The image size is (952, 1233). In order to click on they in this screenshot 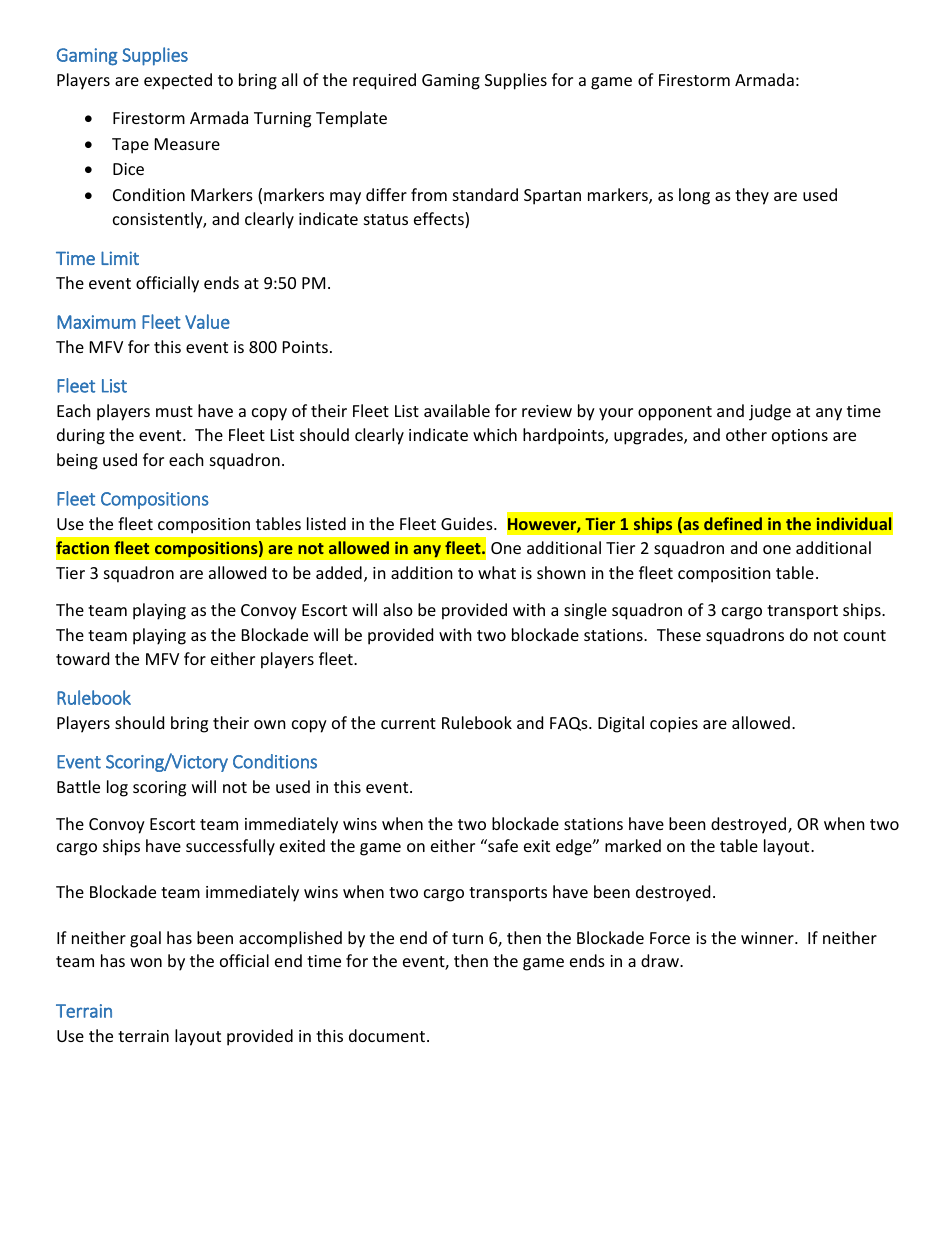, I will do `click(752, 196)`.
